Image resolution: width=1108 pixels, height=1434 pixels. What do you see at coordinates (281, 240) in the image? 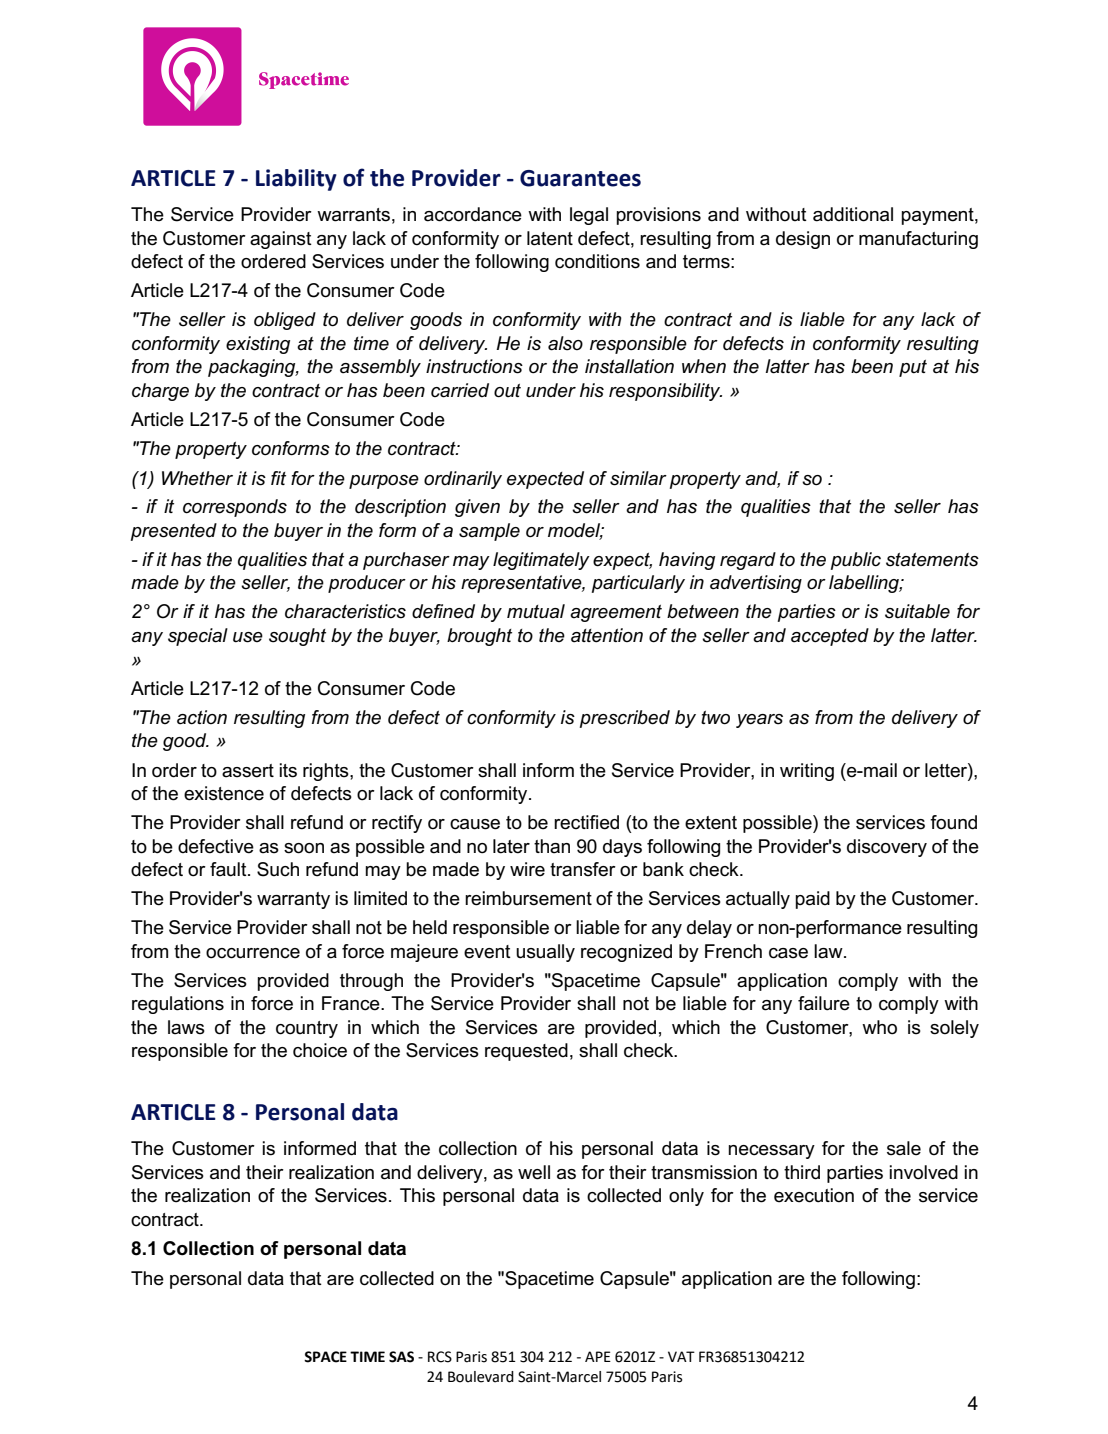
I see `against` at bounding box center [281, 240].
